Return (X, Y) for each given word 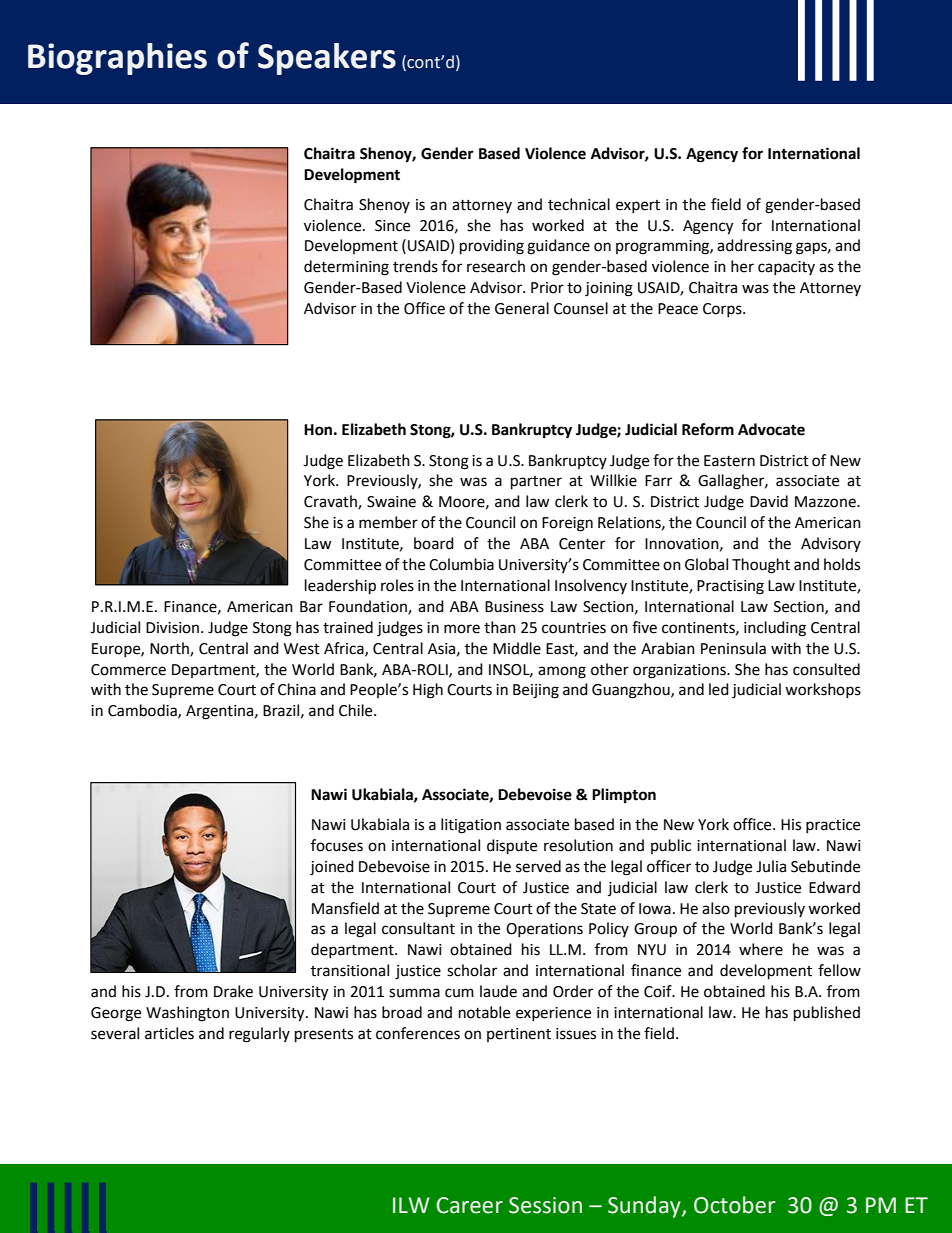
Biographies (117, 59)
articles (169, 1033)
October (735, 1205)
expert (638, 206)
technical (579, 204)
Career (470, 1205)
